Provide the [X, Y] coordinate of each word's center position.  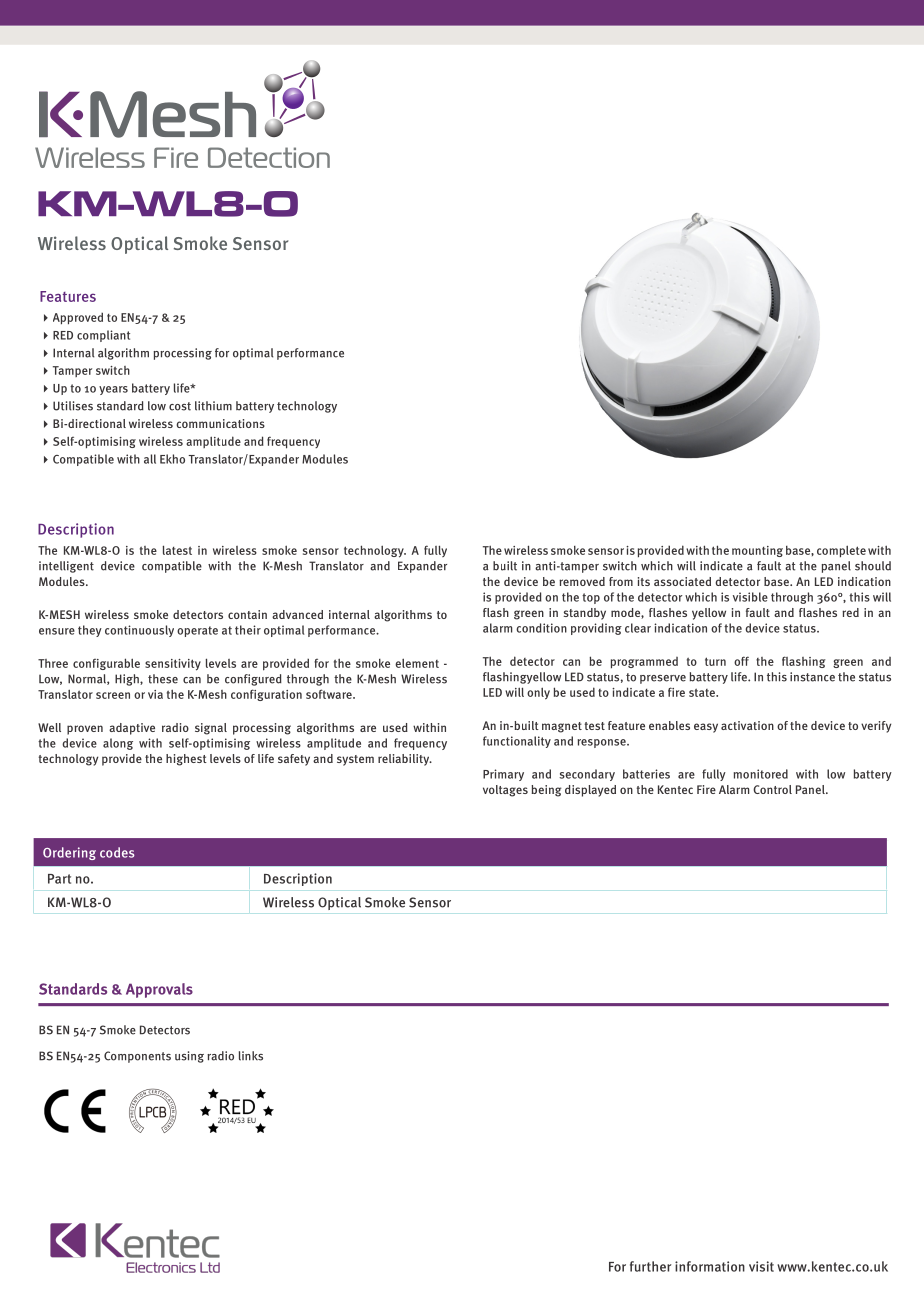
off [741, 661]
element [417, 663]
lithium [213, 406]
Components [137, 1057]
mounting [757, 551]
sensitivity [173, 665]
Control [772, 789]
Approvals [159, 990]
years [113, 390]
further [651, 1266]
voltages [505, 791]
